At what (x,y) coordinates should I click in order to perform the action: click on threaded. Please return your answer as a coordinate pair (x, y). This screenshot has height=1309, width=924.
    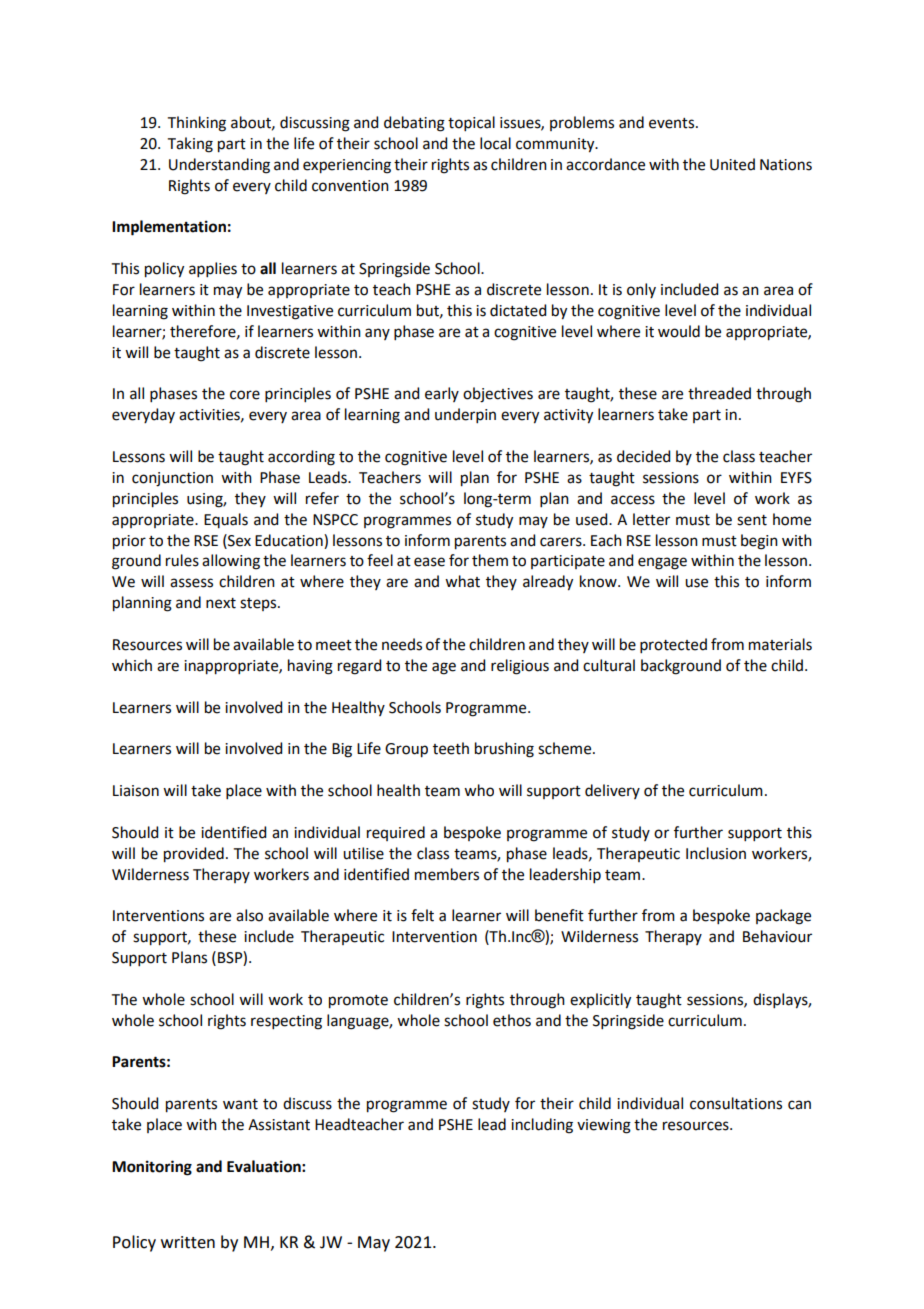
    Looking at the image, I should click on (719, 393).
